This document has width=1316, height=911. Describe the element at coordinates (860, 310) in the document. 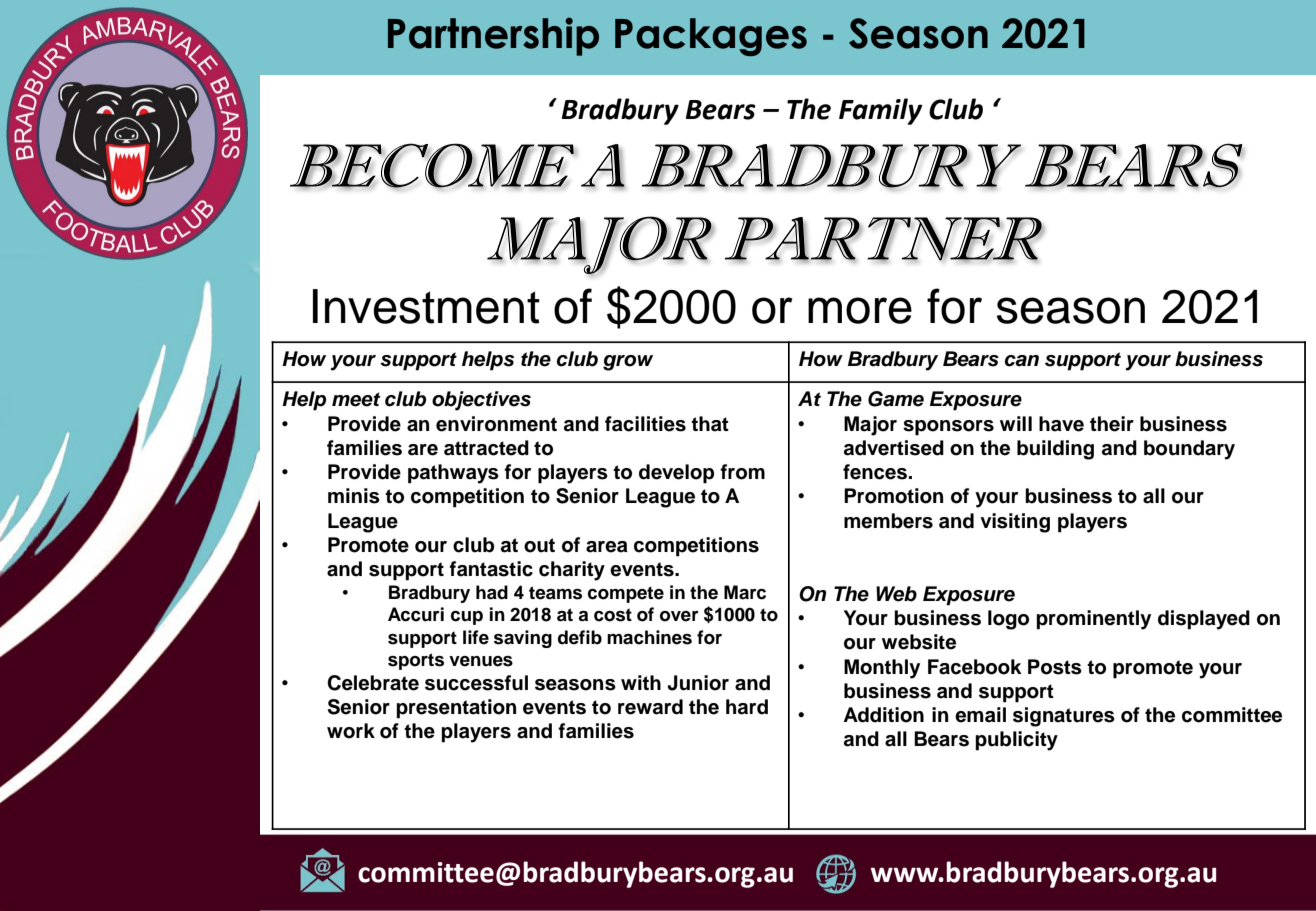

I see `more` at that location.
